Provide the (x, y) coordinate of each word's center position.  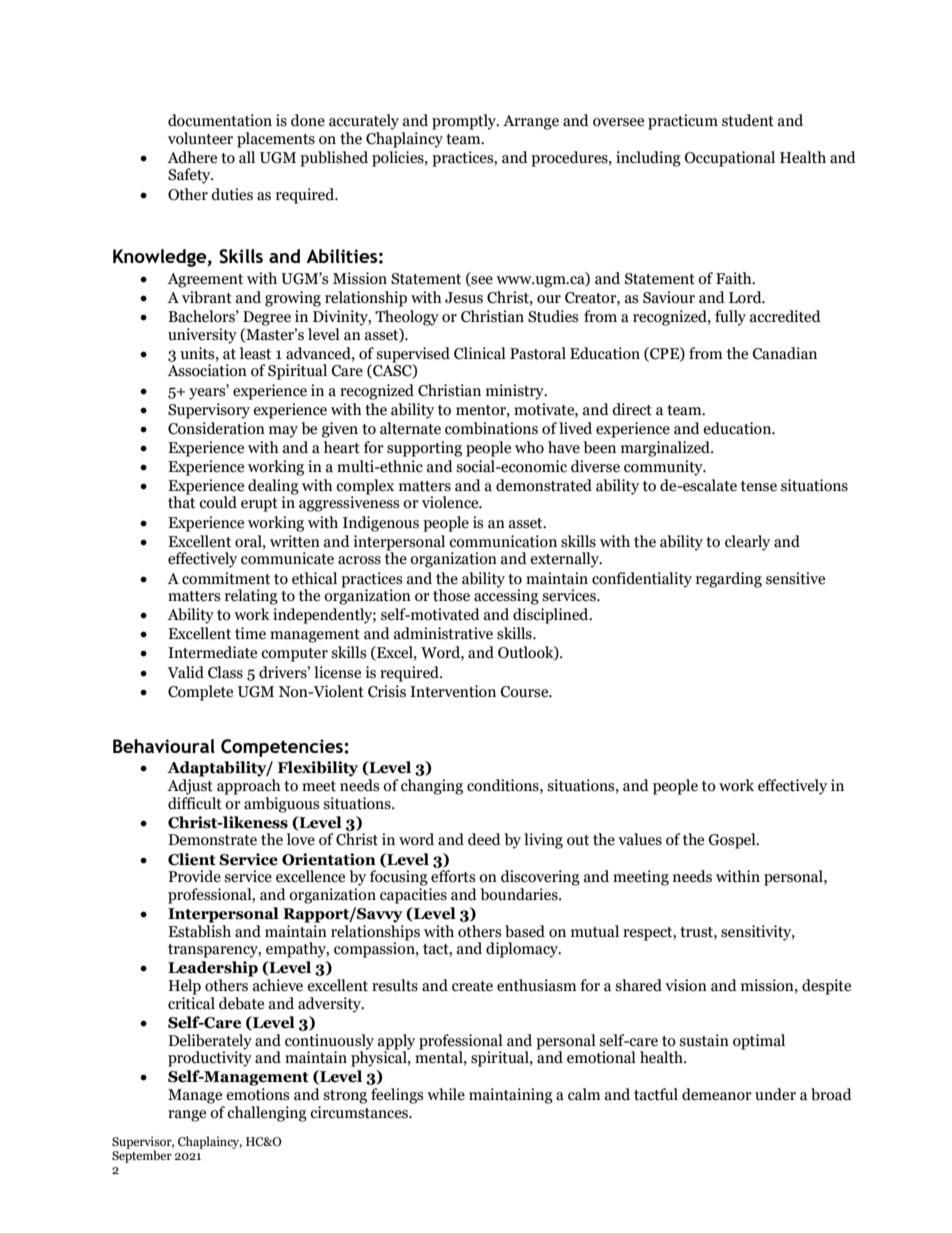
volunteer (200, 138)
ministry (516, 392)
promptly (465, 122)
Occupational (730, 159)
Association (207, 370)
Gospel (733, 841)
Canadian (785, 353)
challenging (267, 1114)
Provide (194, 876)
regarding (729, 580)
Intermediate (212, 652)
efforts (453, 876)
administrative (443, 633)
